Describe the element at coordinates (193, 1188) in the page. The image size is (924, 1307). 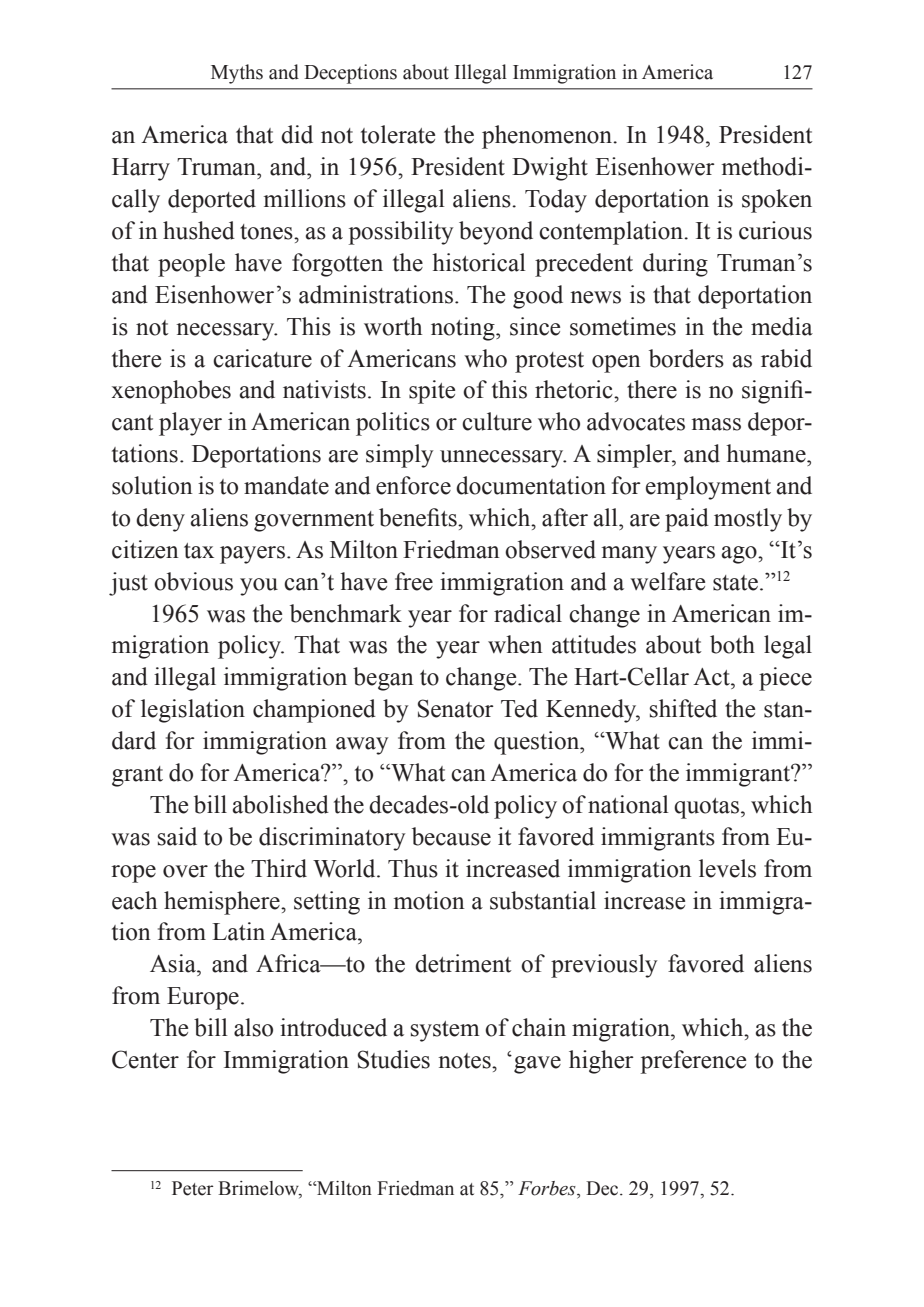
I see `Peter` at that location.
